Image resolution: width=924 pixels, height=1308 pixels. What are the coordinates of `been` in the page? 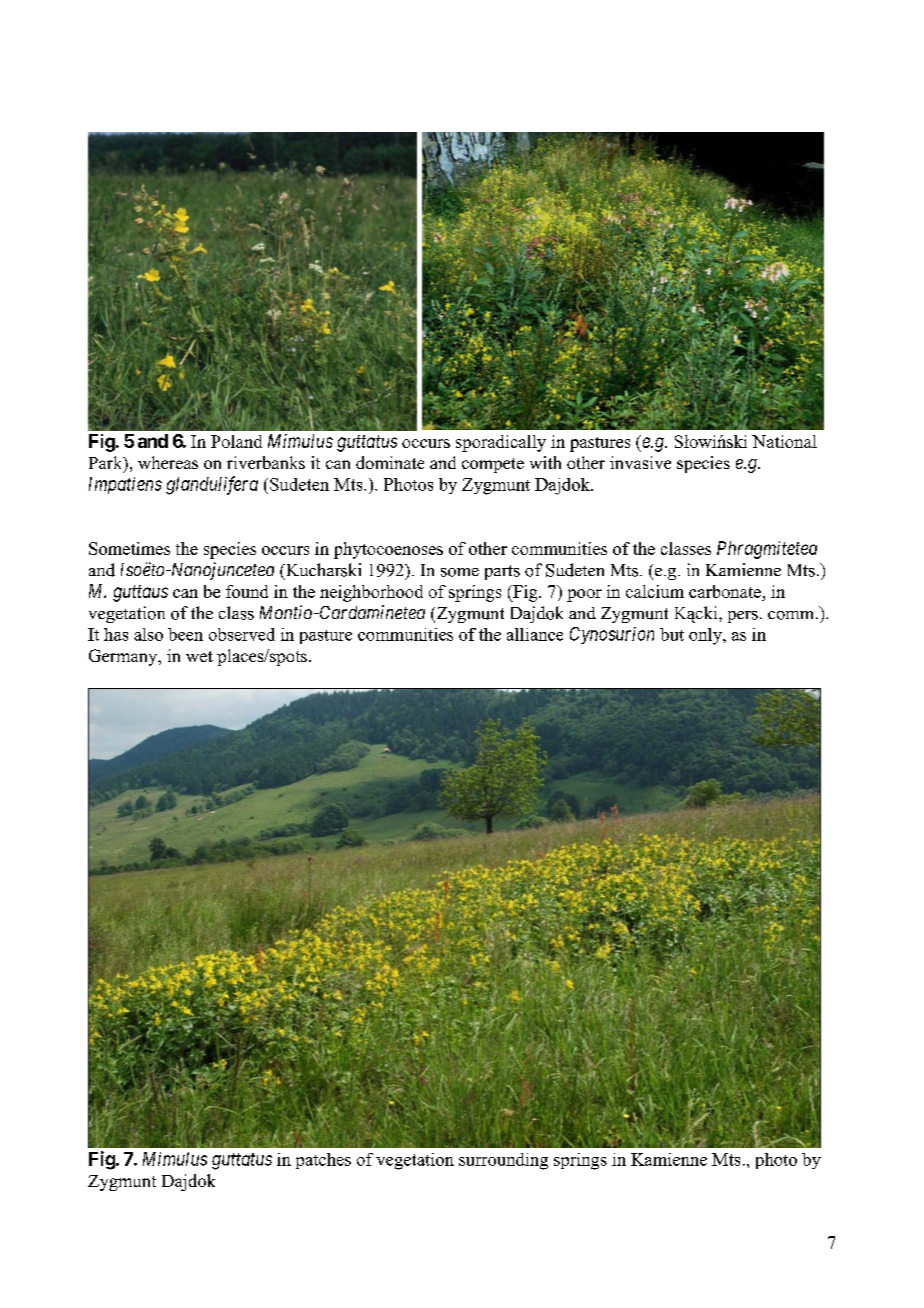 It's located at (185, 634).
